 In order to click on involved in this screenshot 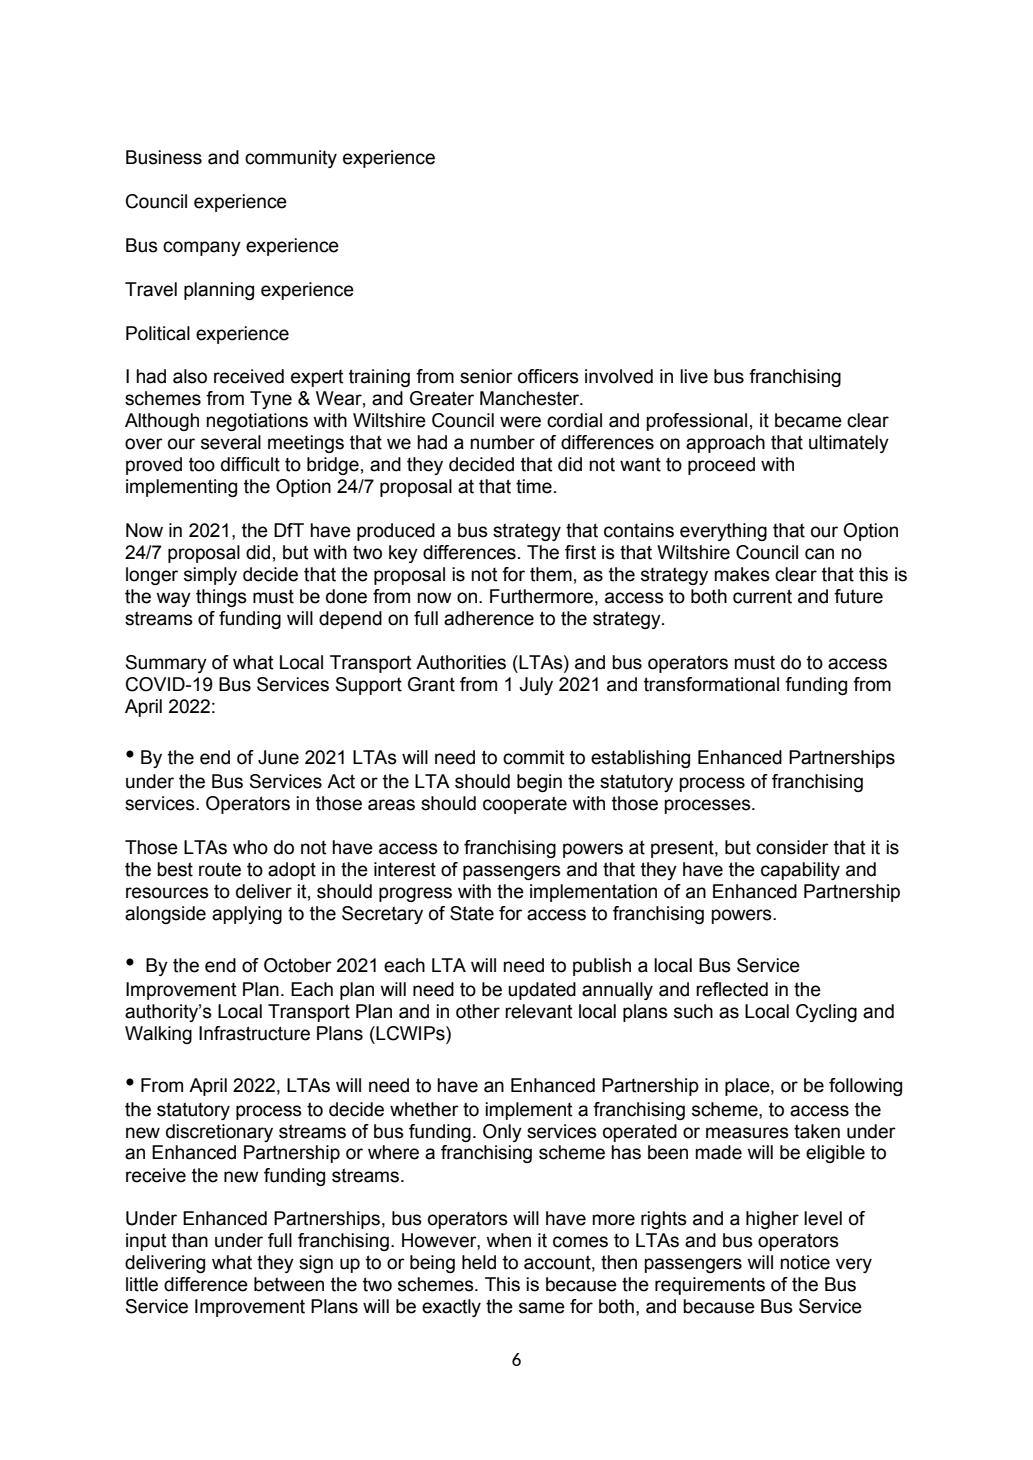, I will do `click(619, 376)`.
